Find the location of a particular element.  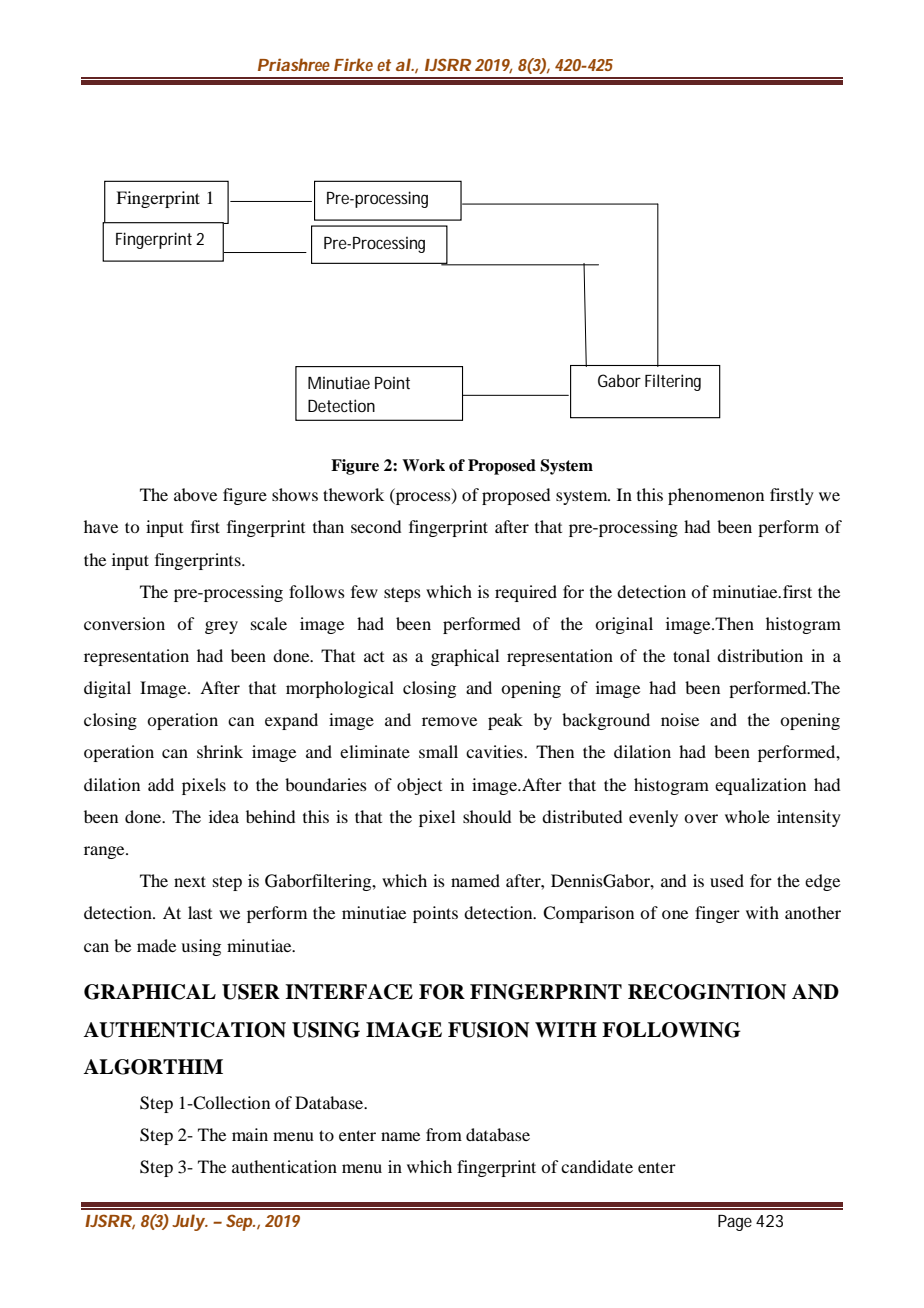

from is located at coordinates (444, 1134).
